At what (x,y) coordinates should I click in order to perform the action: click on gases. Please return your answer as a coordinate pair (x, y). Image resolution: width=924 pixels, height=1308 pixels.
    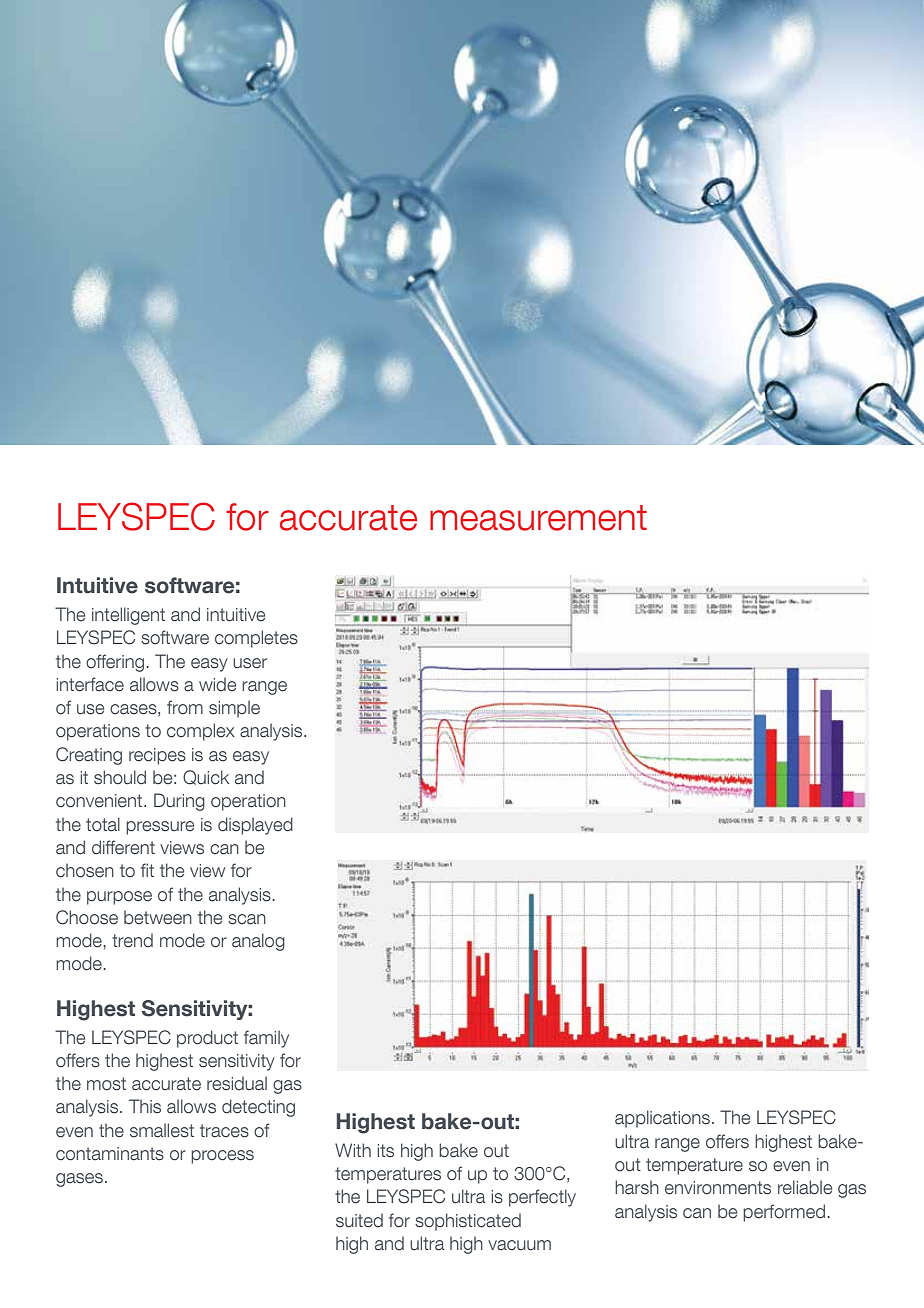
    Looking at the image, I should click on (79, 1180).
